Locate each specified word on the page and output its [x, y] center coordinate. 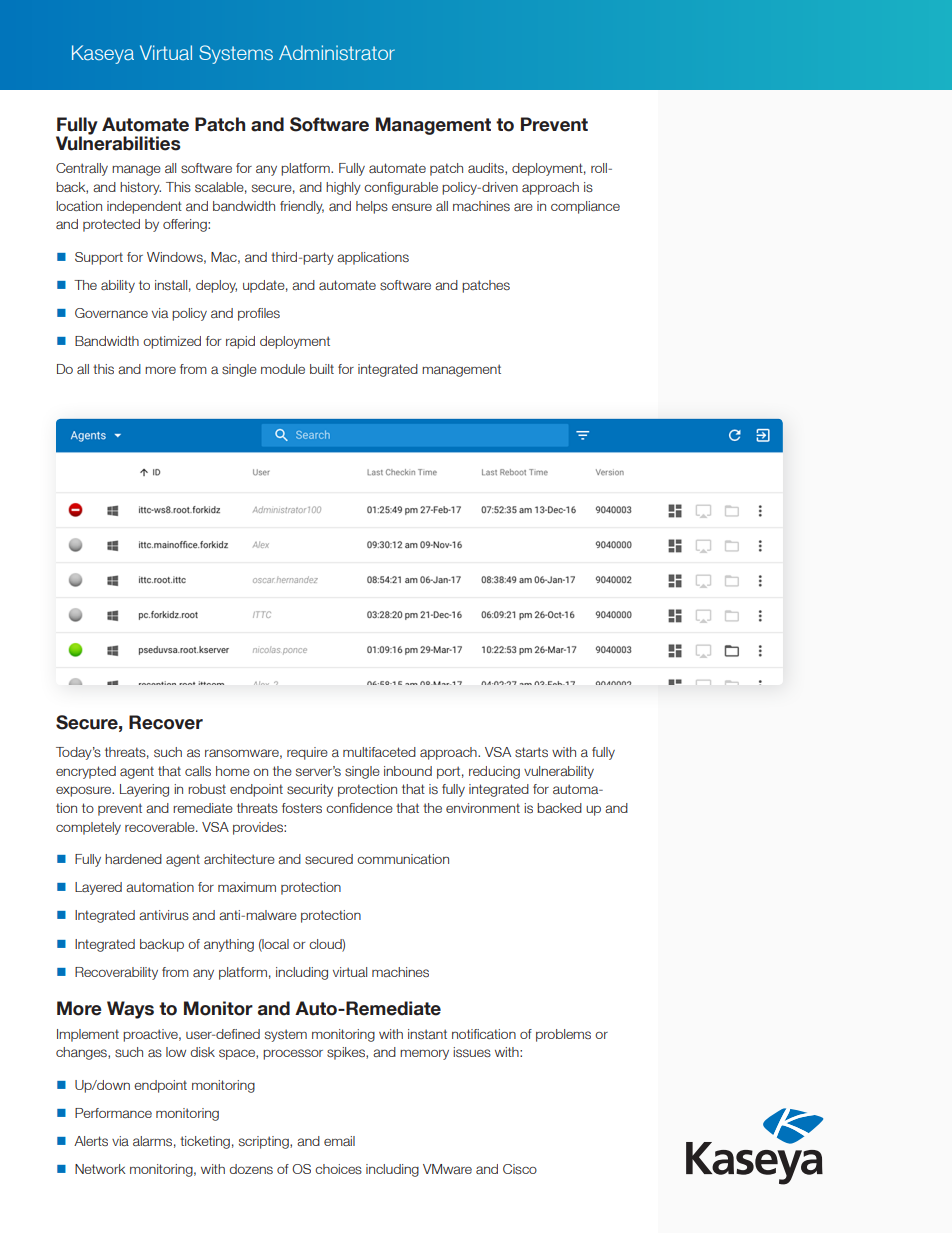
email [339, 1141]
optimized [172, 342]
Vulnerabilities [118, 142]
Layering [144, 790]
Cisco [520, 1169]
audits [487, 169]
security [310, 790]
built [322, 369]
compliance [585, 207]
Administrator [337, 52]
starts [531, 752]
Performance [113, 1113]
